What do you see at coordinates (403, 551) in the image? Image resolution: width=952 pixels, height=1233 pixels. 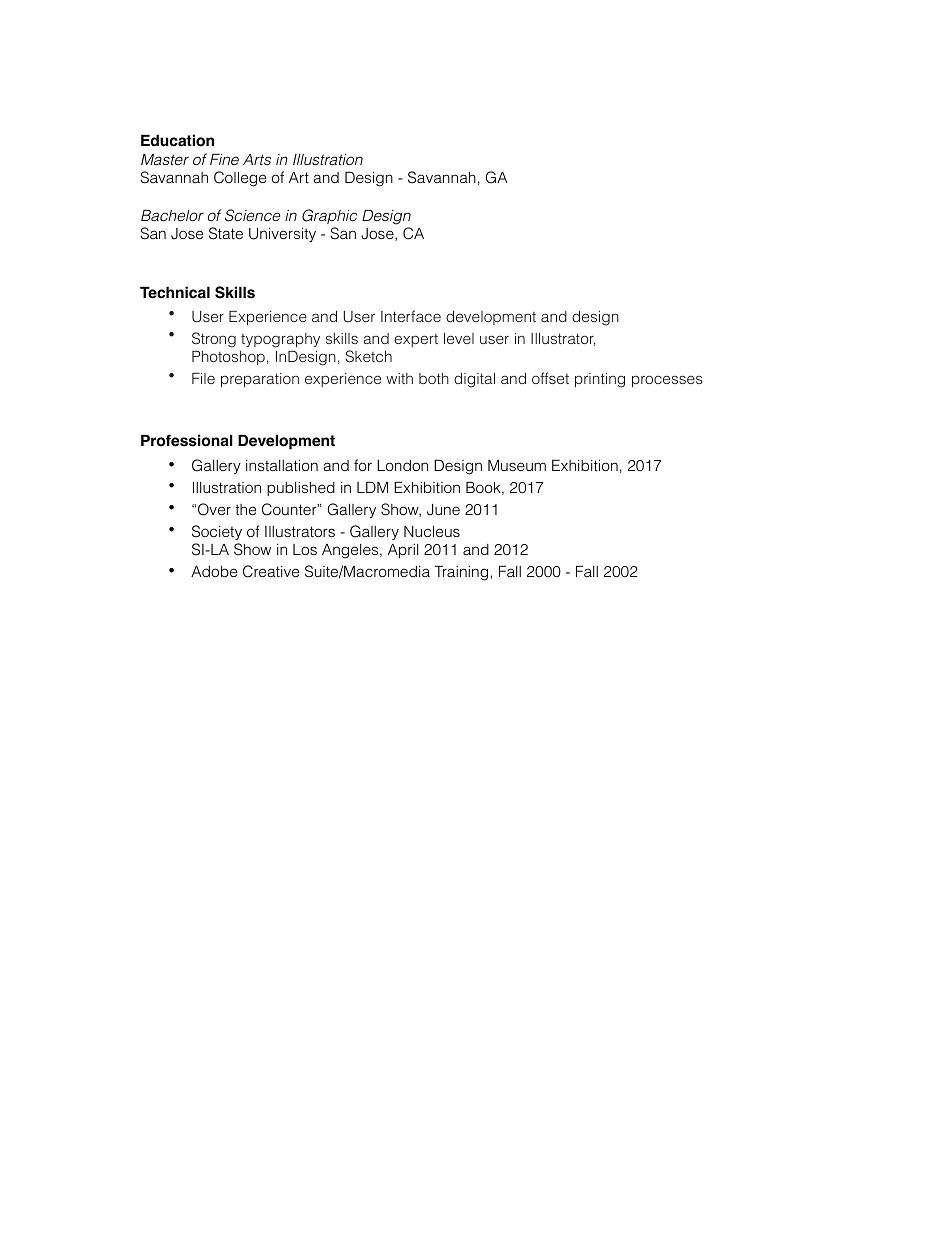 I see `April` at bounding box center [403, 551].
